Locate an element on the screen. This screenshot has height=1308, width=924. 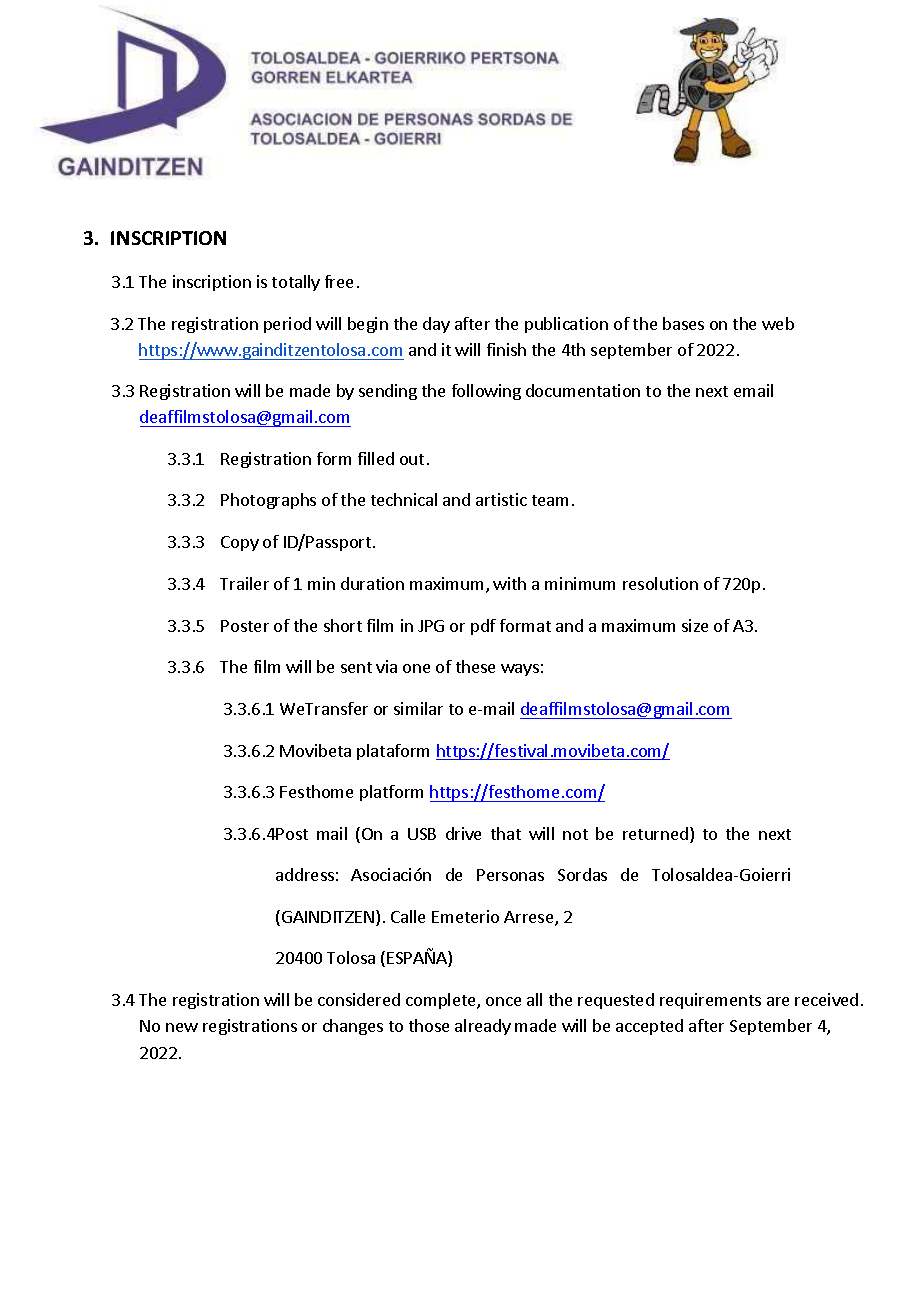
web is located at coordinates (778, 323).
